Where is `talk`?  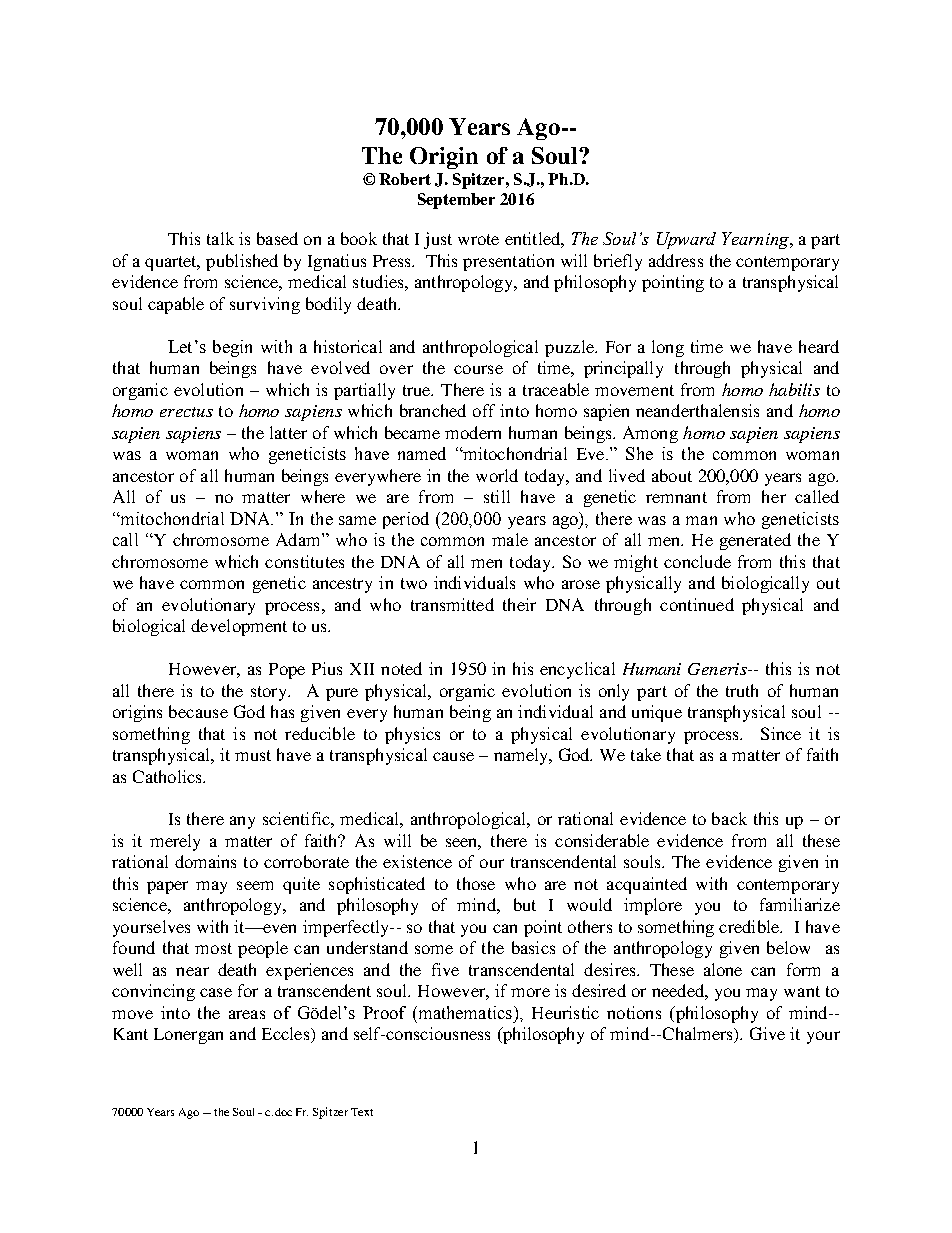
talk is located at coordinates (220, 238).
